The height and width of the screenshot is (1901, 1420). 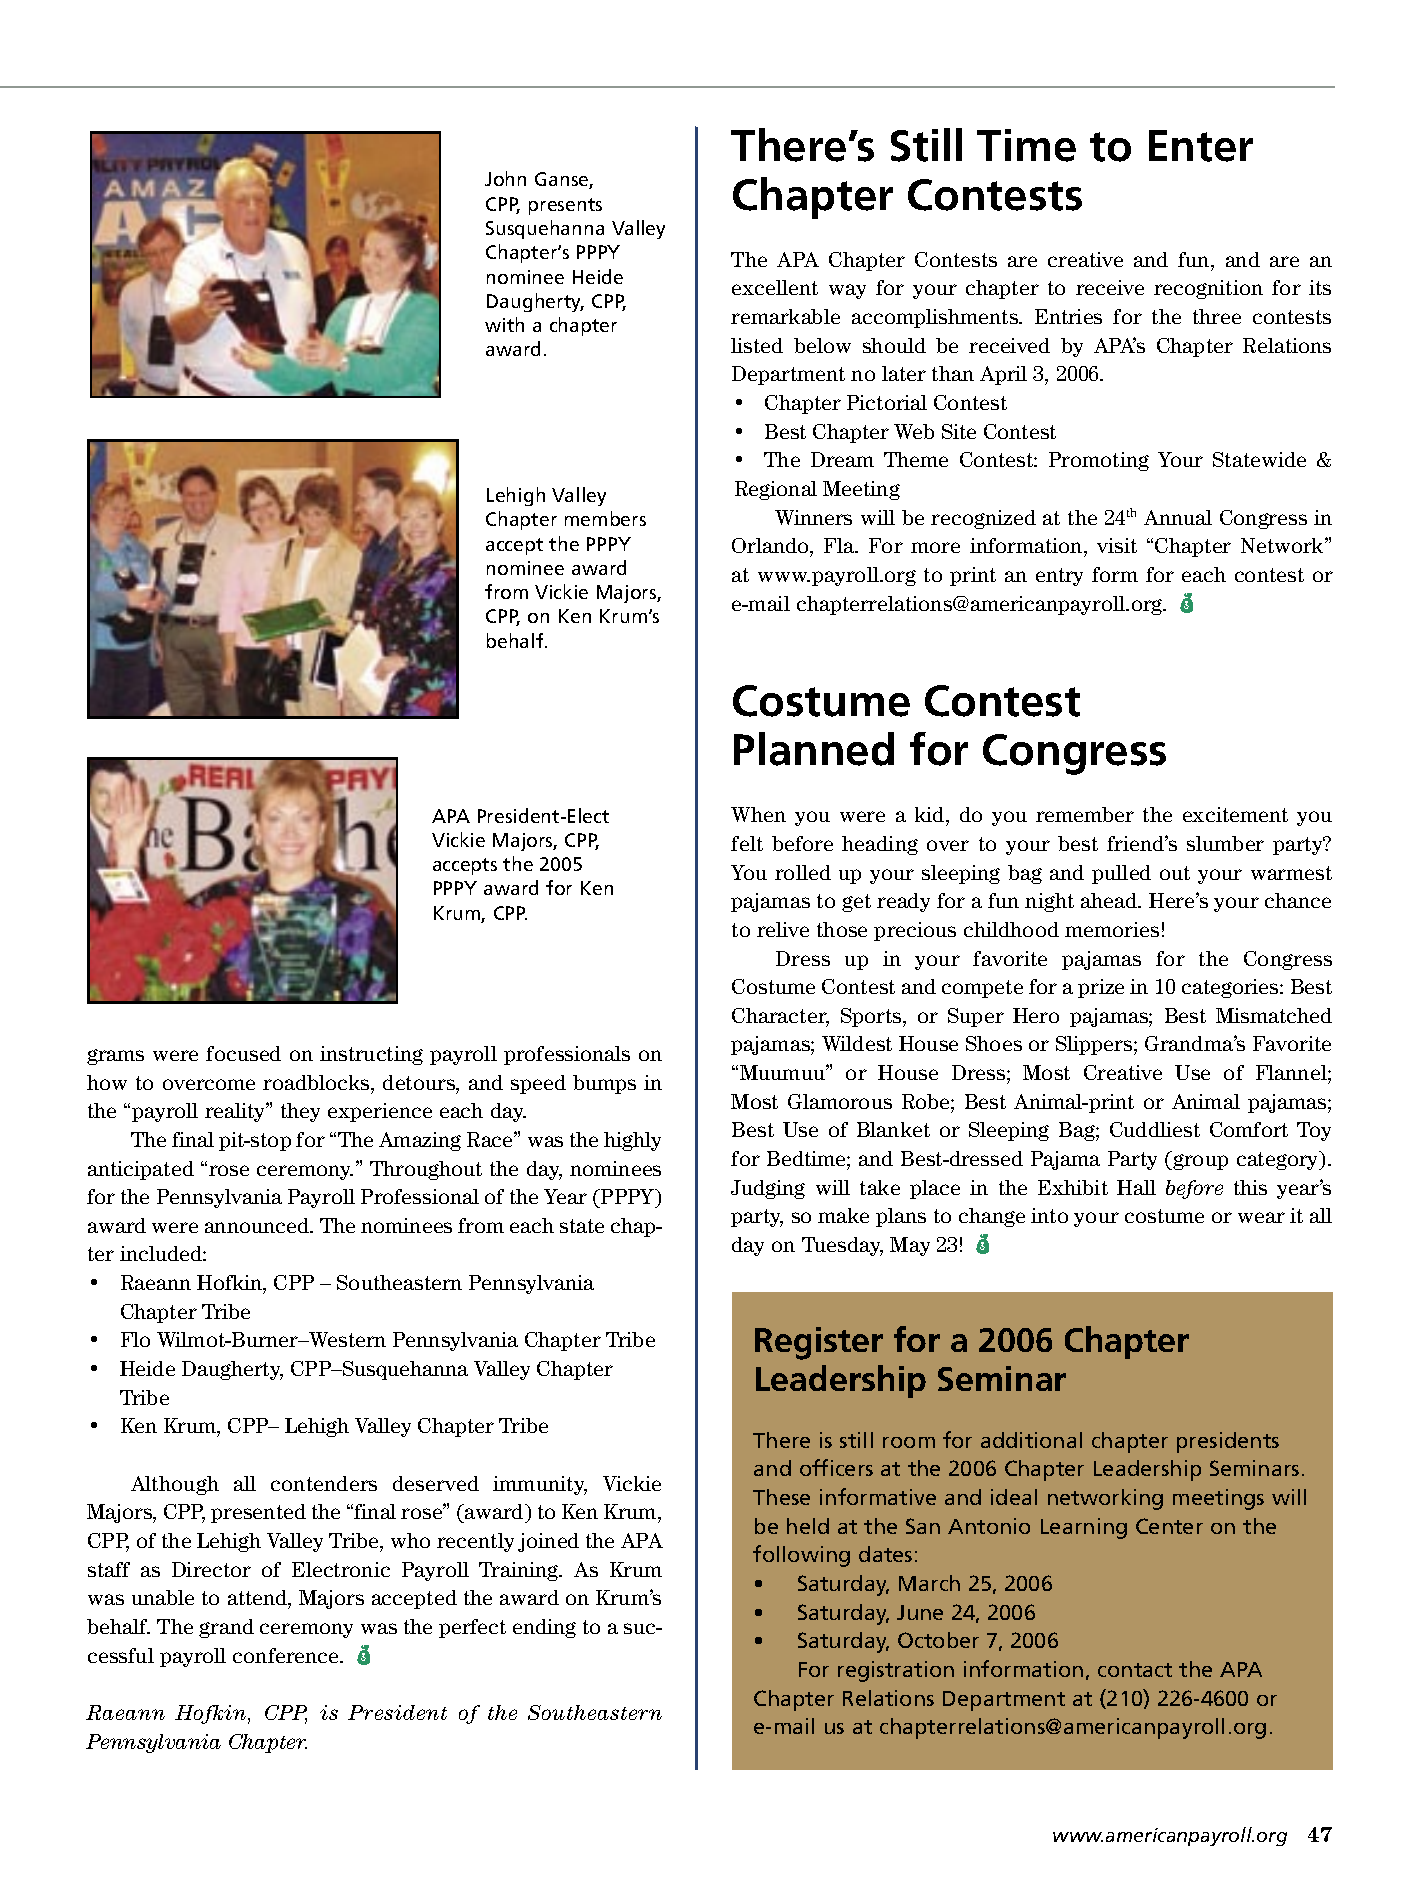 I want to click on focused, so click(x=243, y=1053).
